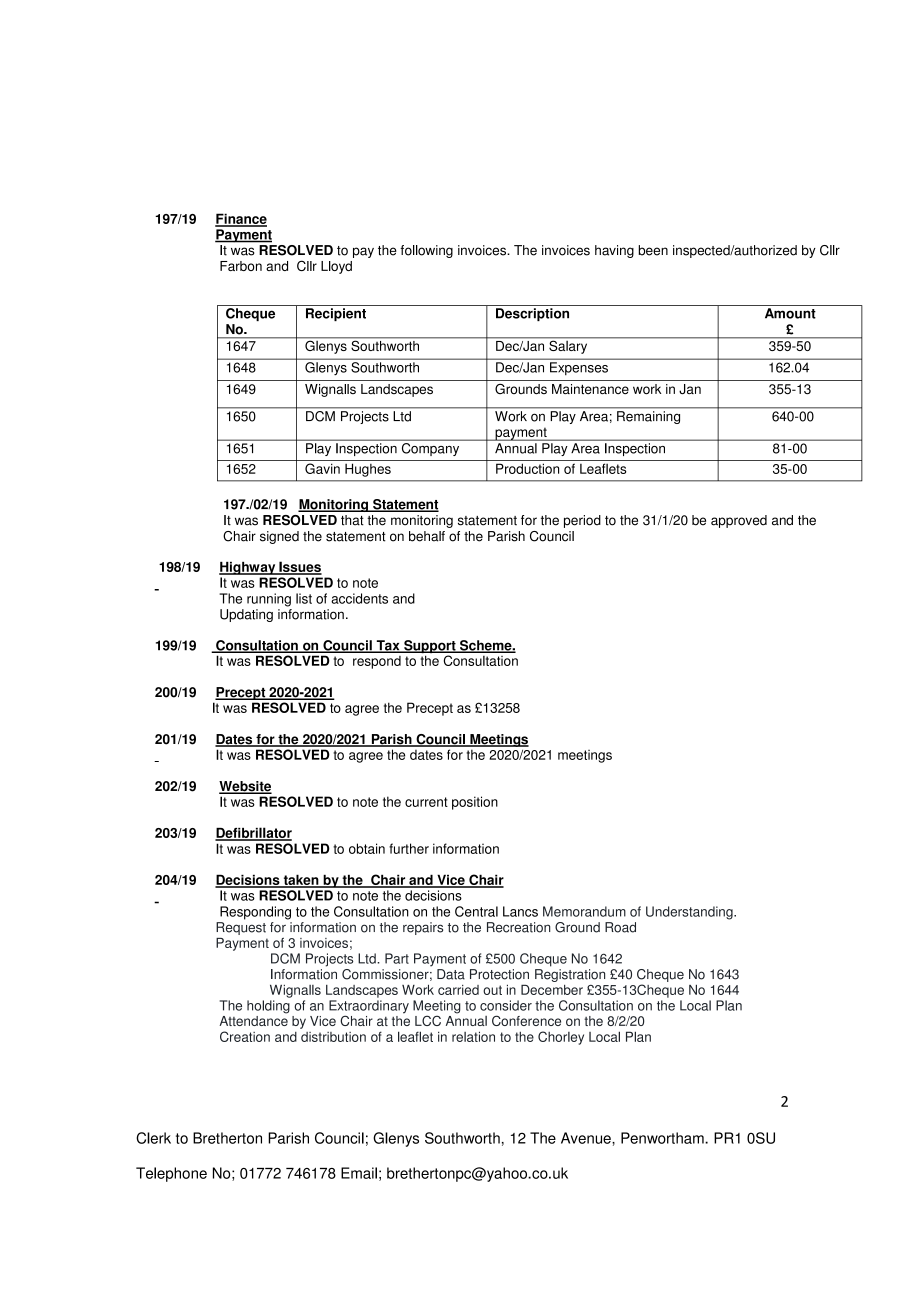 Image resolution: width=924 pixels, height=1308 pixels. What do you see at coordinates (426, 251) in the screenshot?
I see `following` at bounding box center [426, 251].
